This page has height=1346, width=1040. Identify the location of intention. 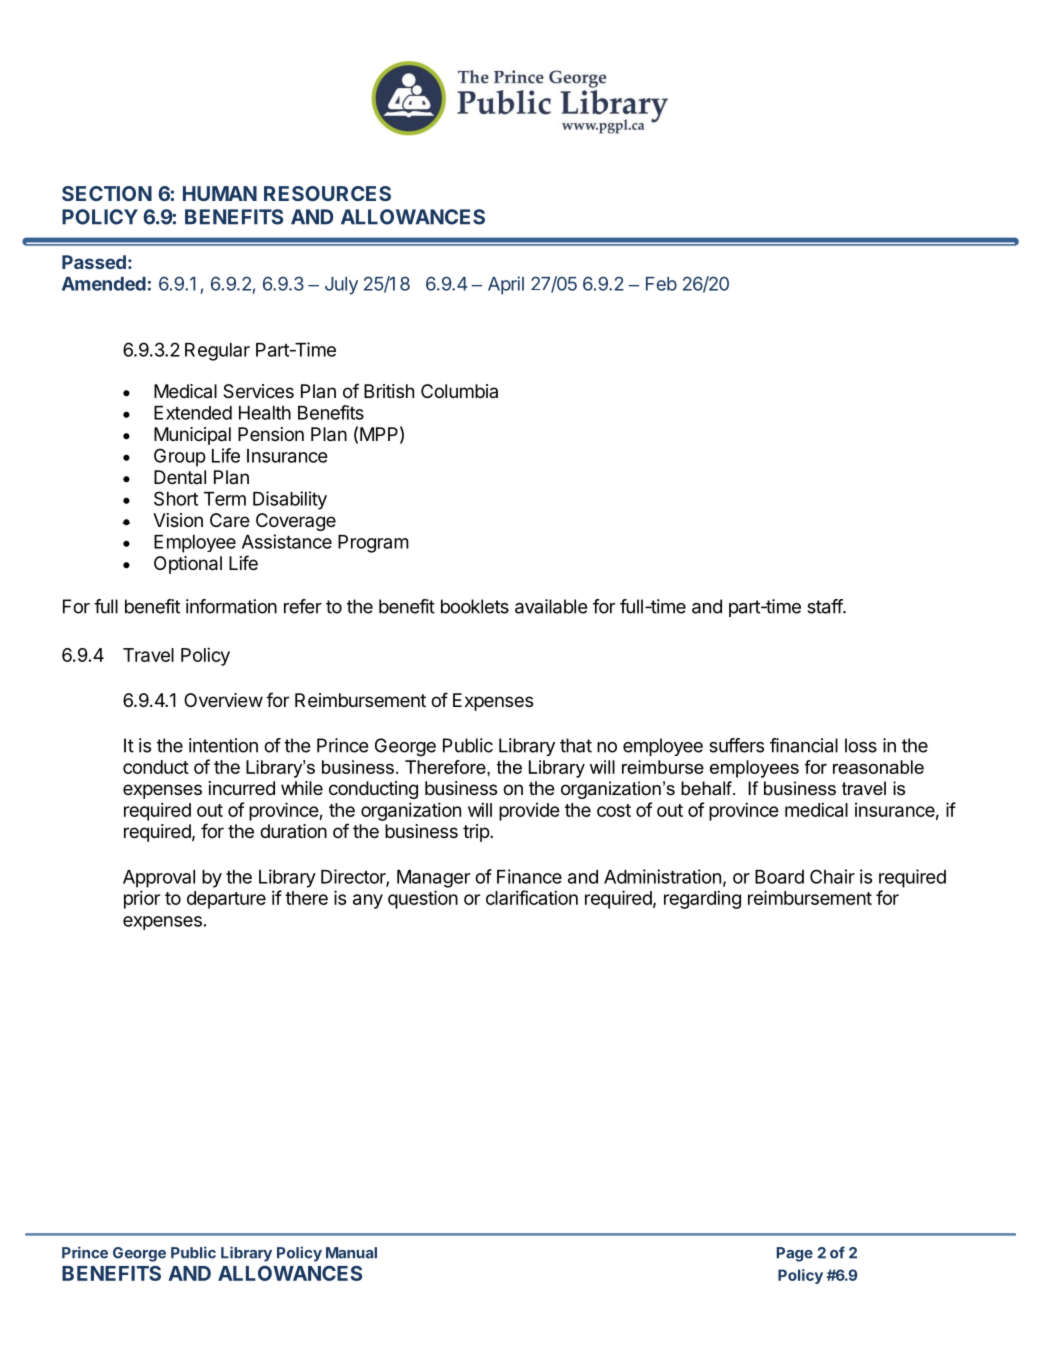
(223, 745).
